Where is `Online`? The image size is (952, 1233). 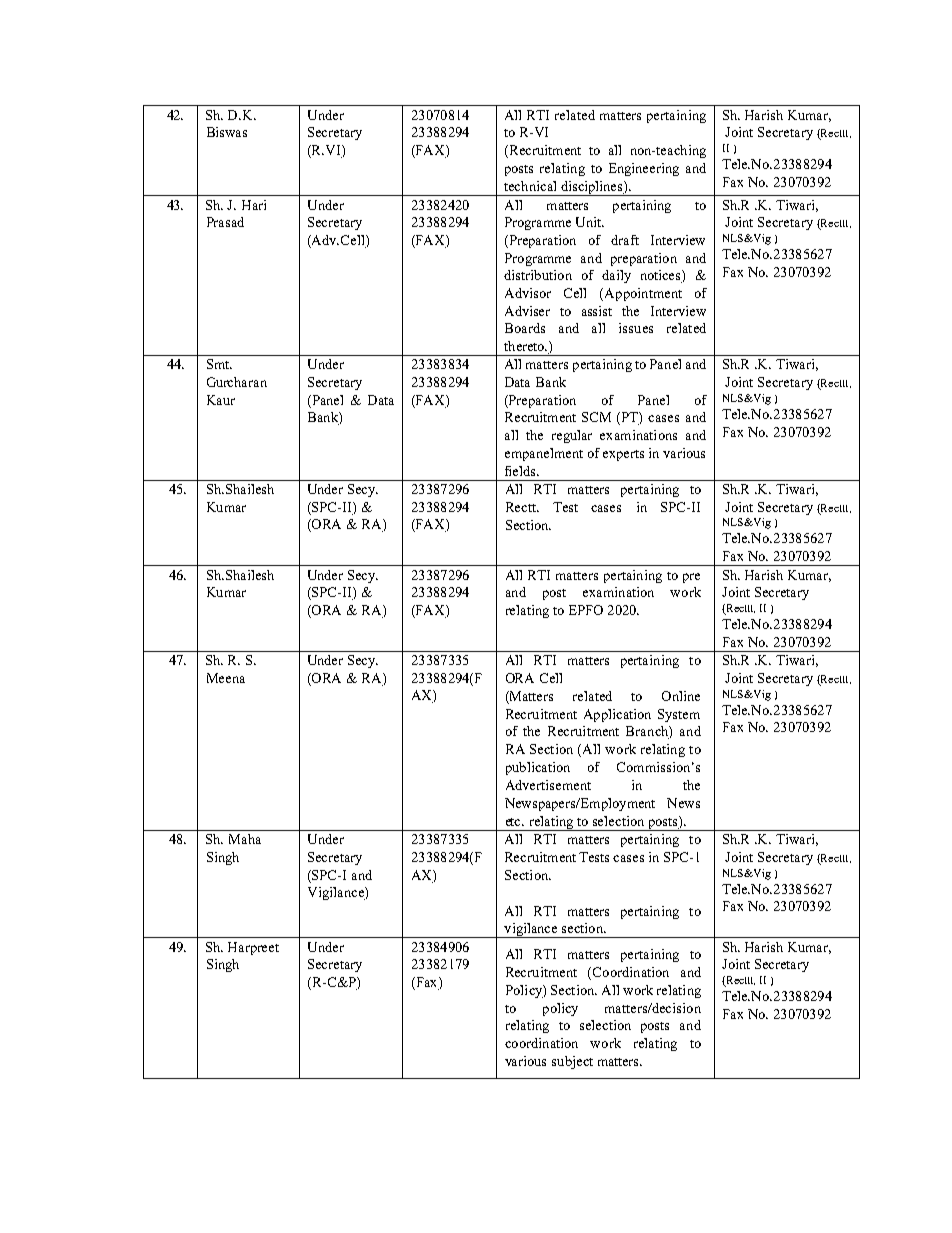 Online is located at coordinates (681, 696).
